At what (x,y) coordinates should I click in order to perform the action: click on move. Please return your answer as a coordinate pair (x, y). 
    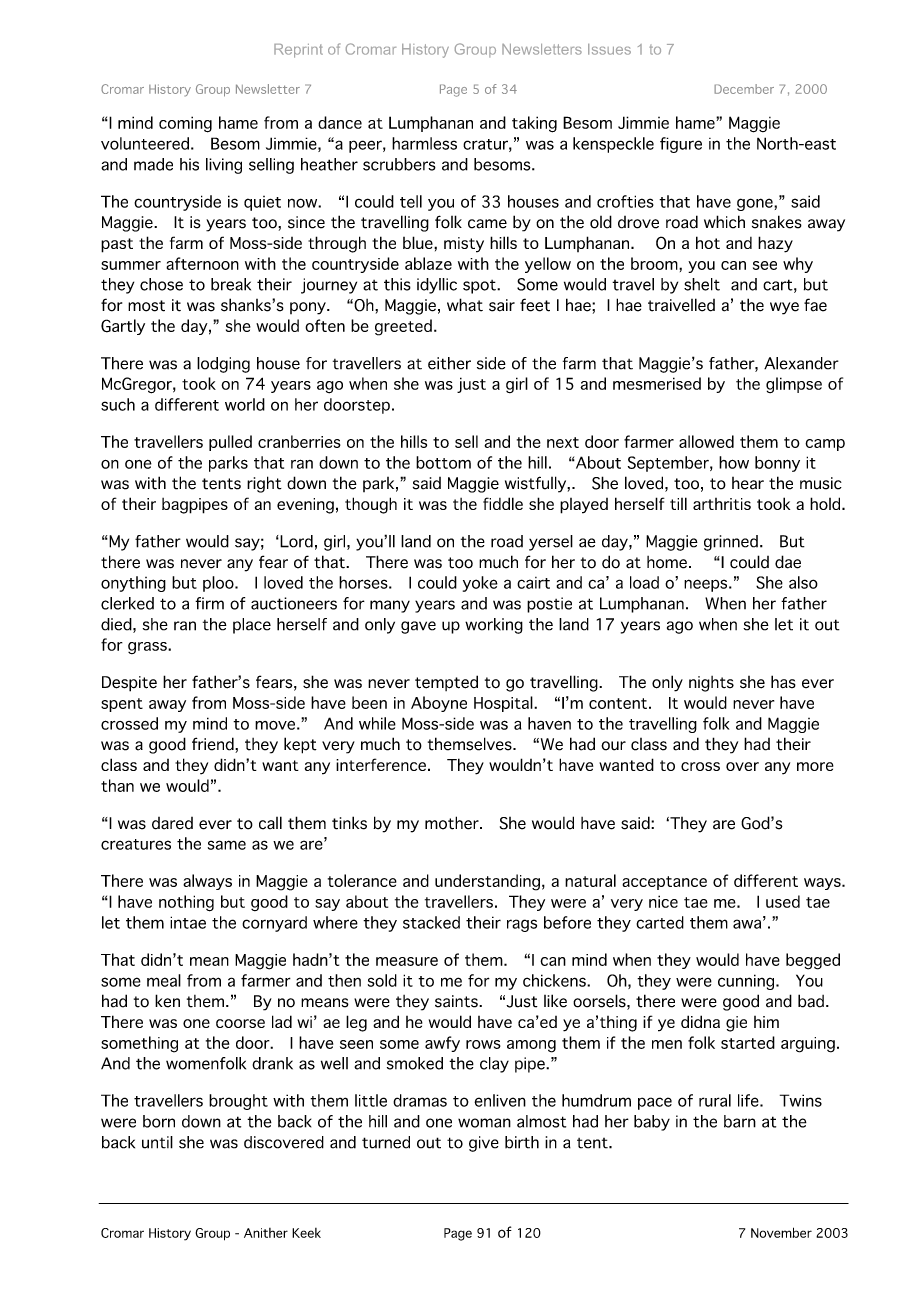
    Looking at the image, I should click on (275, 725).
